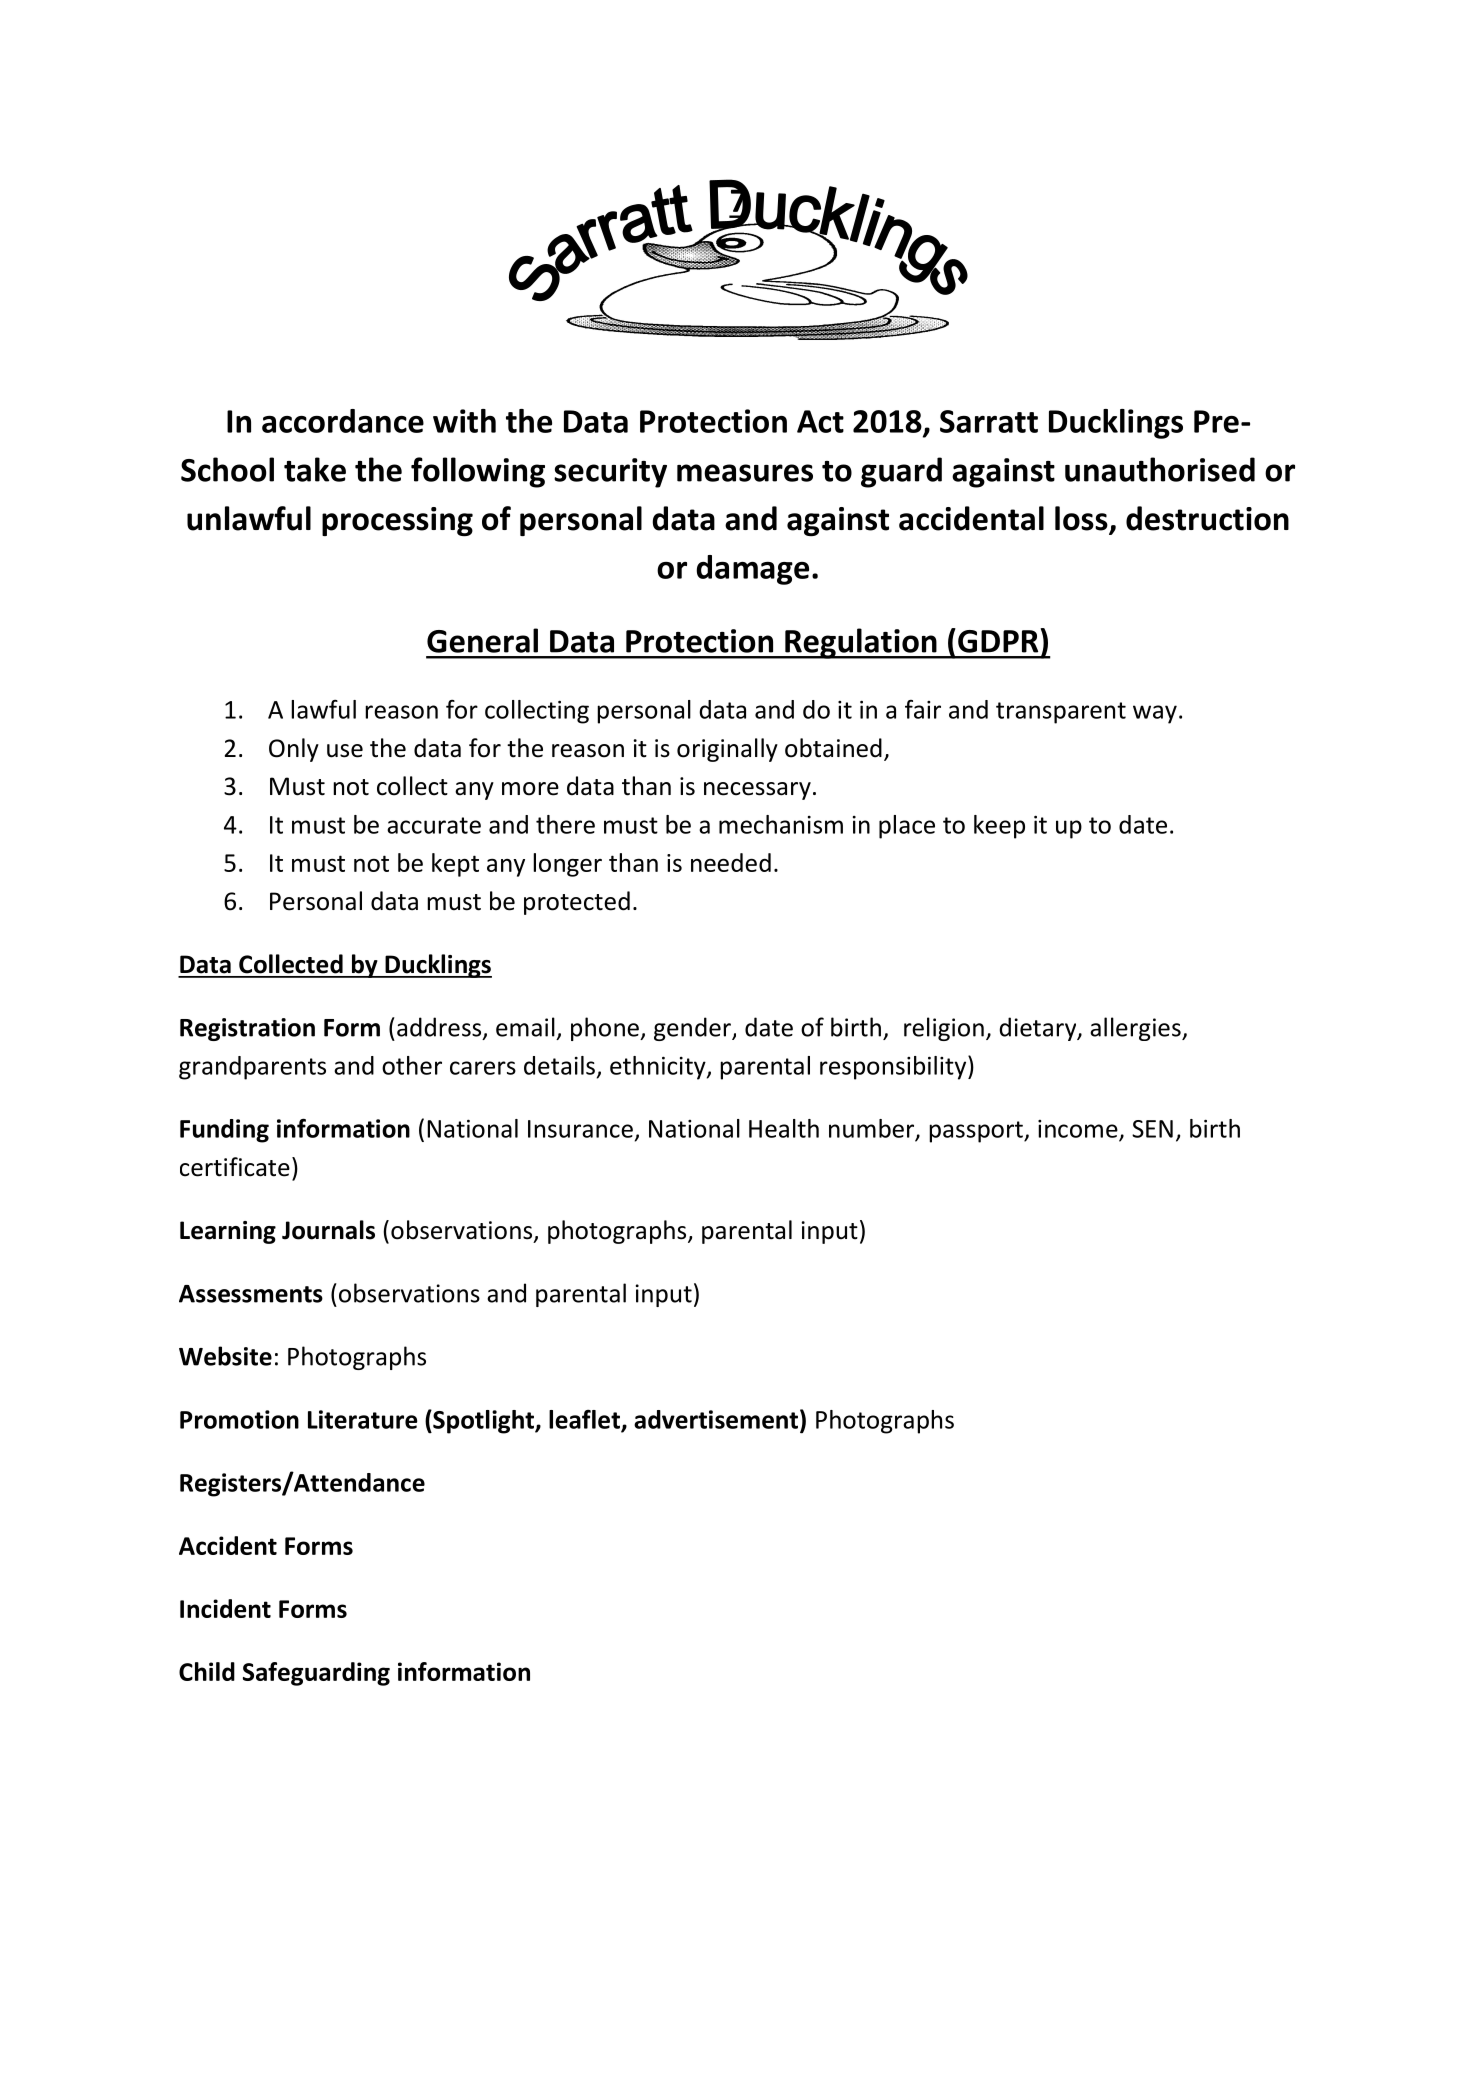 The width and height of the screenshot is (1476, 2088). Describe the element at coordinates (745, 473) in the screenshot. I see `measures` at that location.
